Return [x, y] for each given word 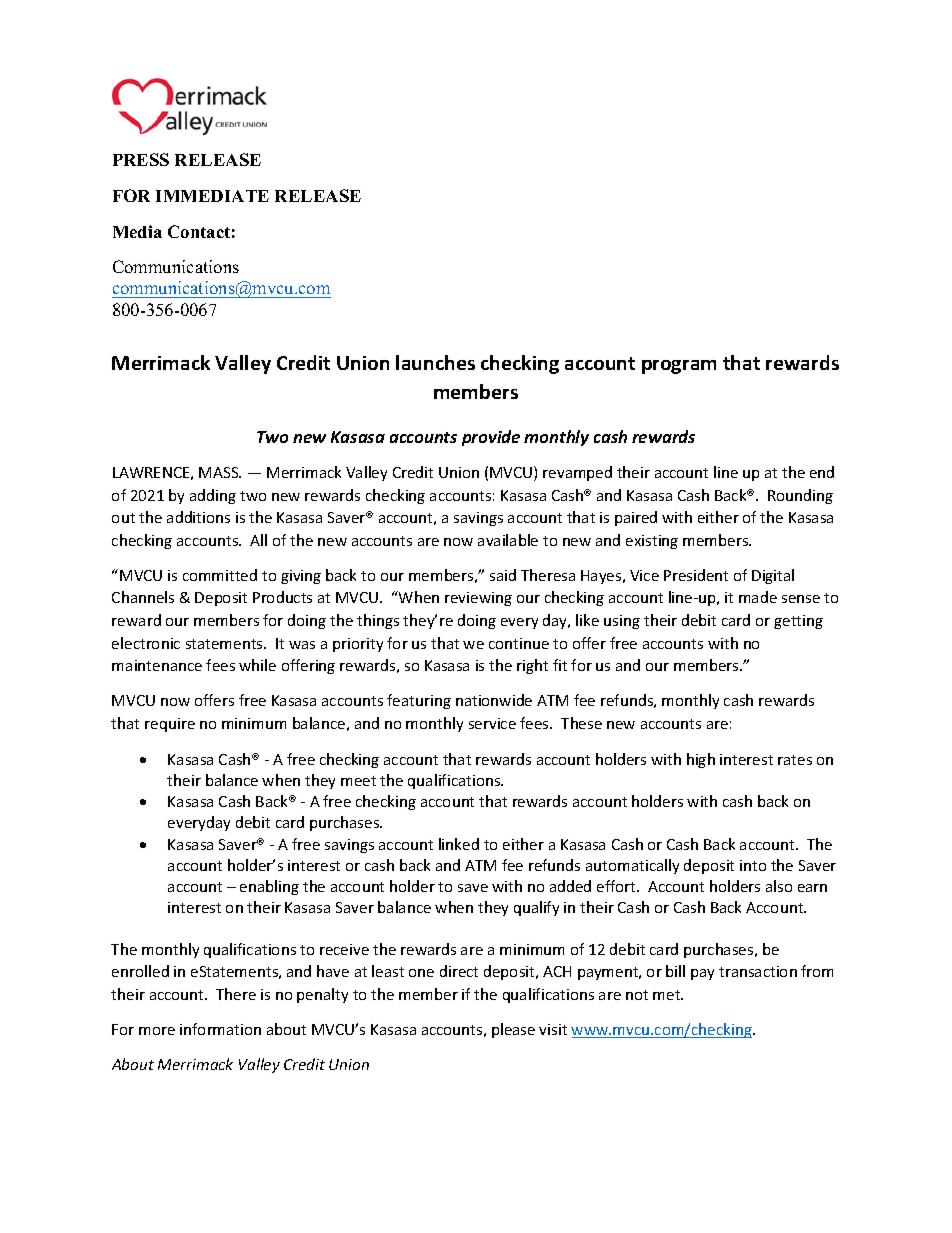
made [758, 597]
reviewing [478, 599]
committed [220, 575]
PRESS [141, 159]
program [679, 367]
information [220, 1029]
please [513, 1030]
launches [435, 362]
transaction [758, 971]
